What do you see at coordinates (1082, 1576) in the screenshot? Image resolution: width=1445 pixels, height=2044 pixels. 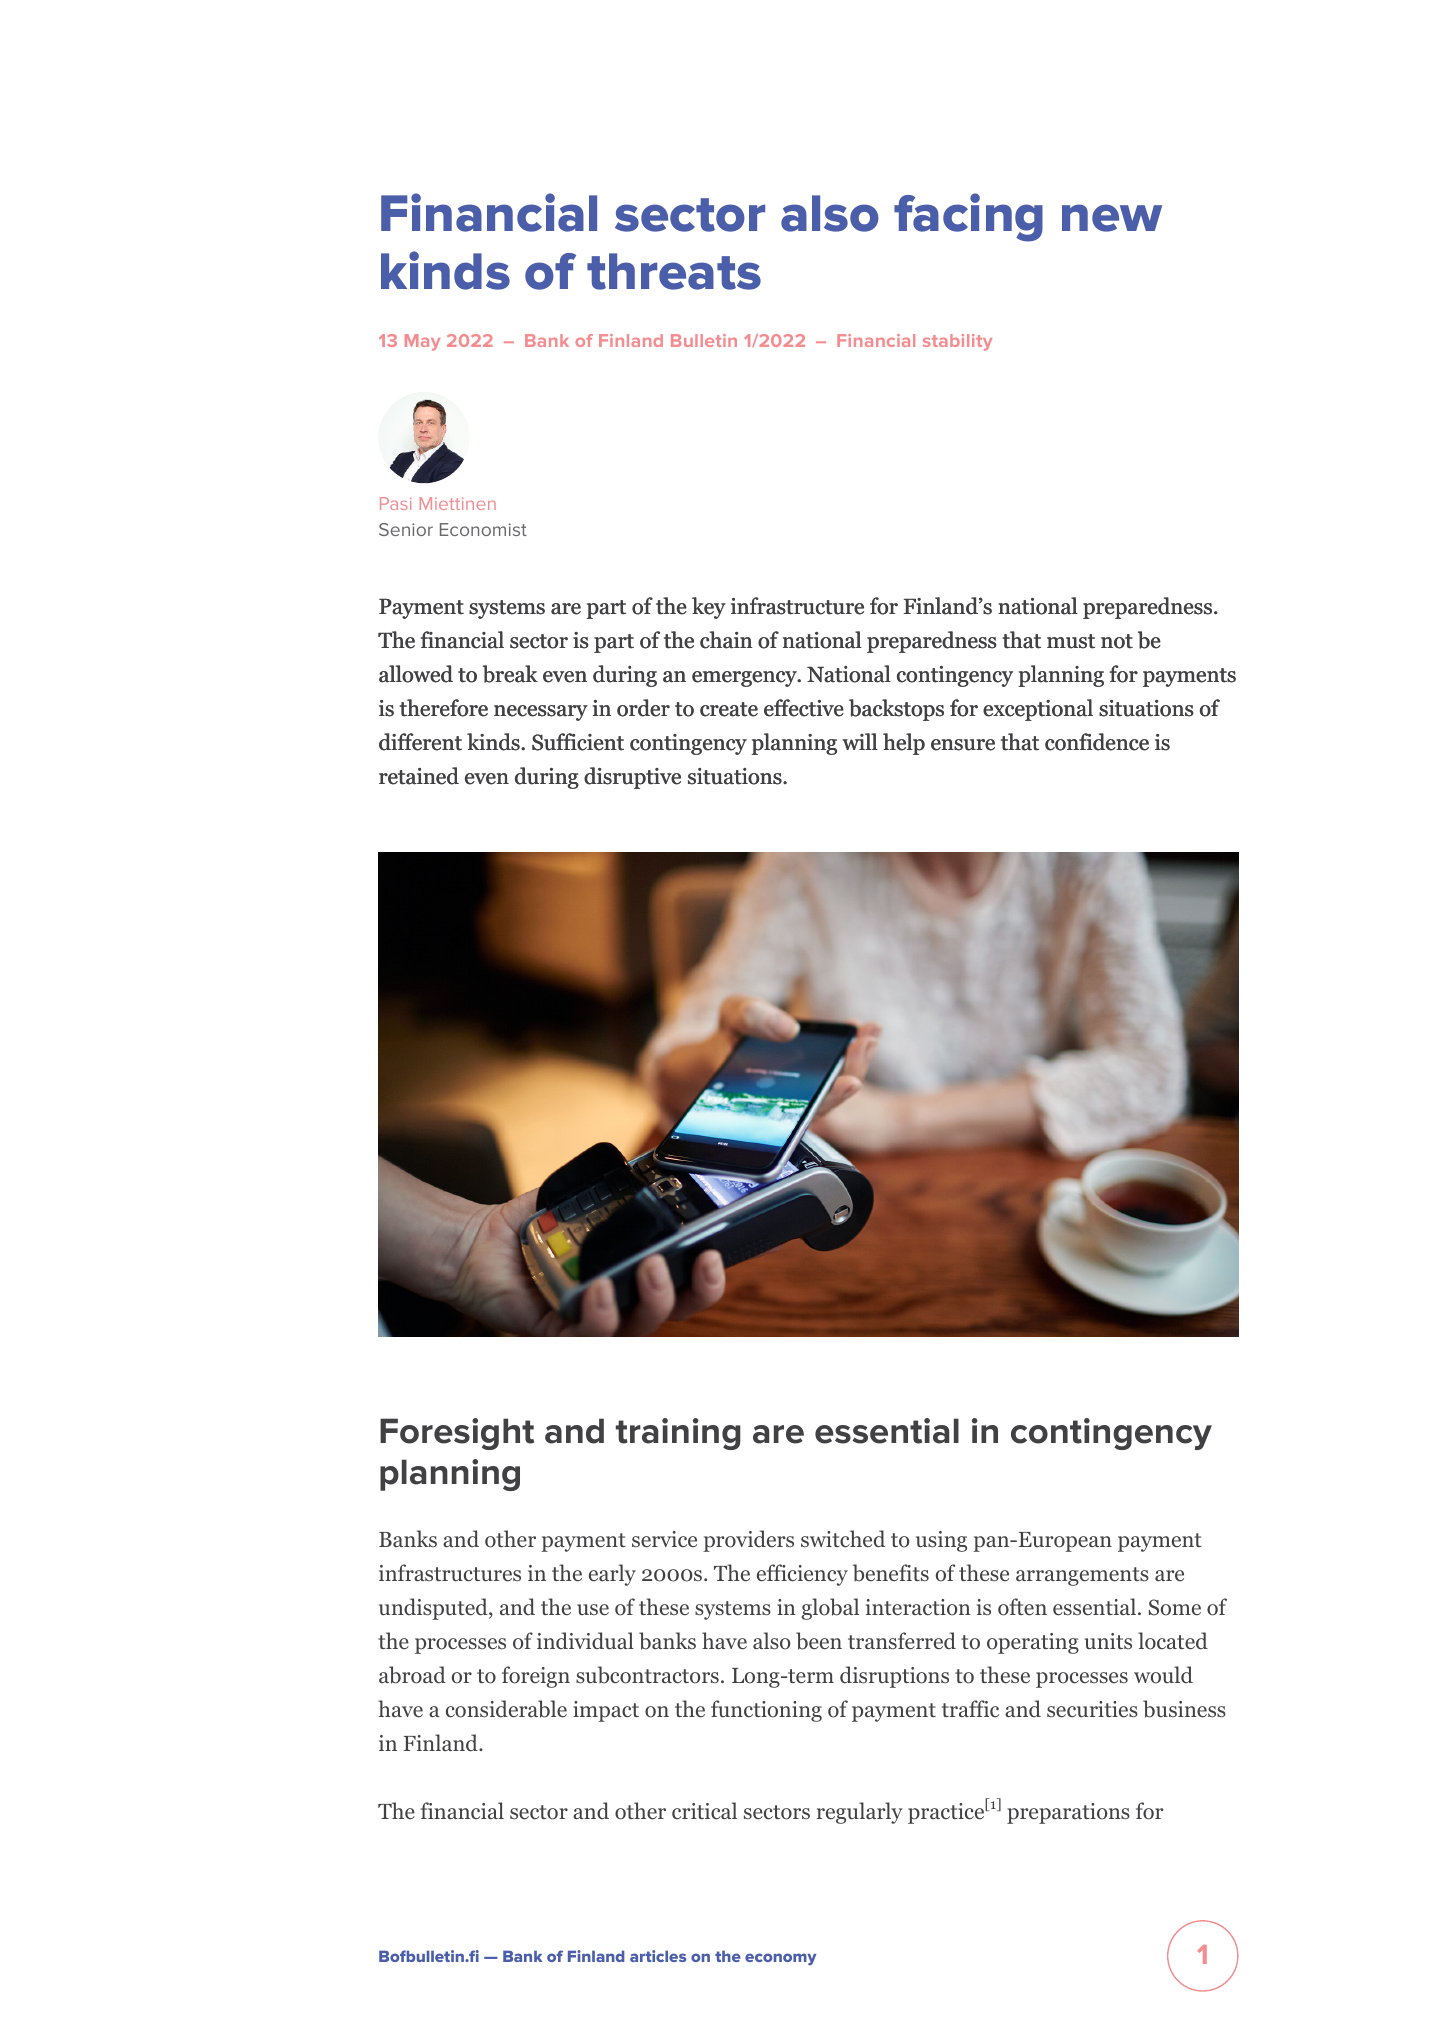 I see `arrangements` at bounding box center [1082, 1576].
